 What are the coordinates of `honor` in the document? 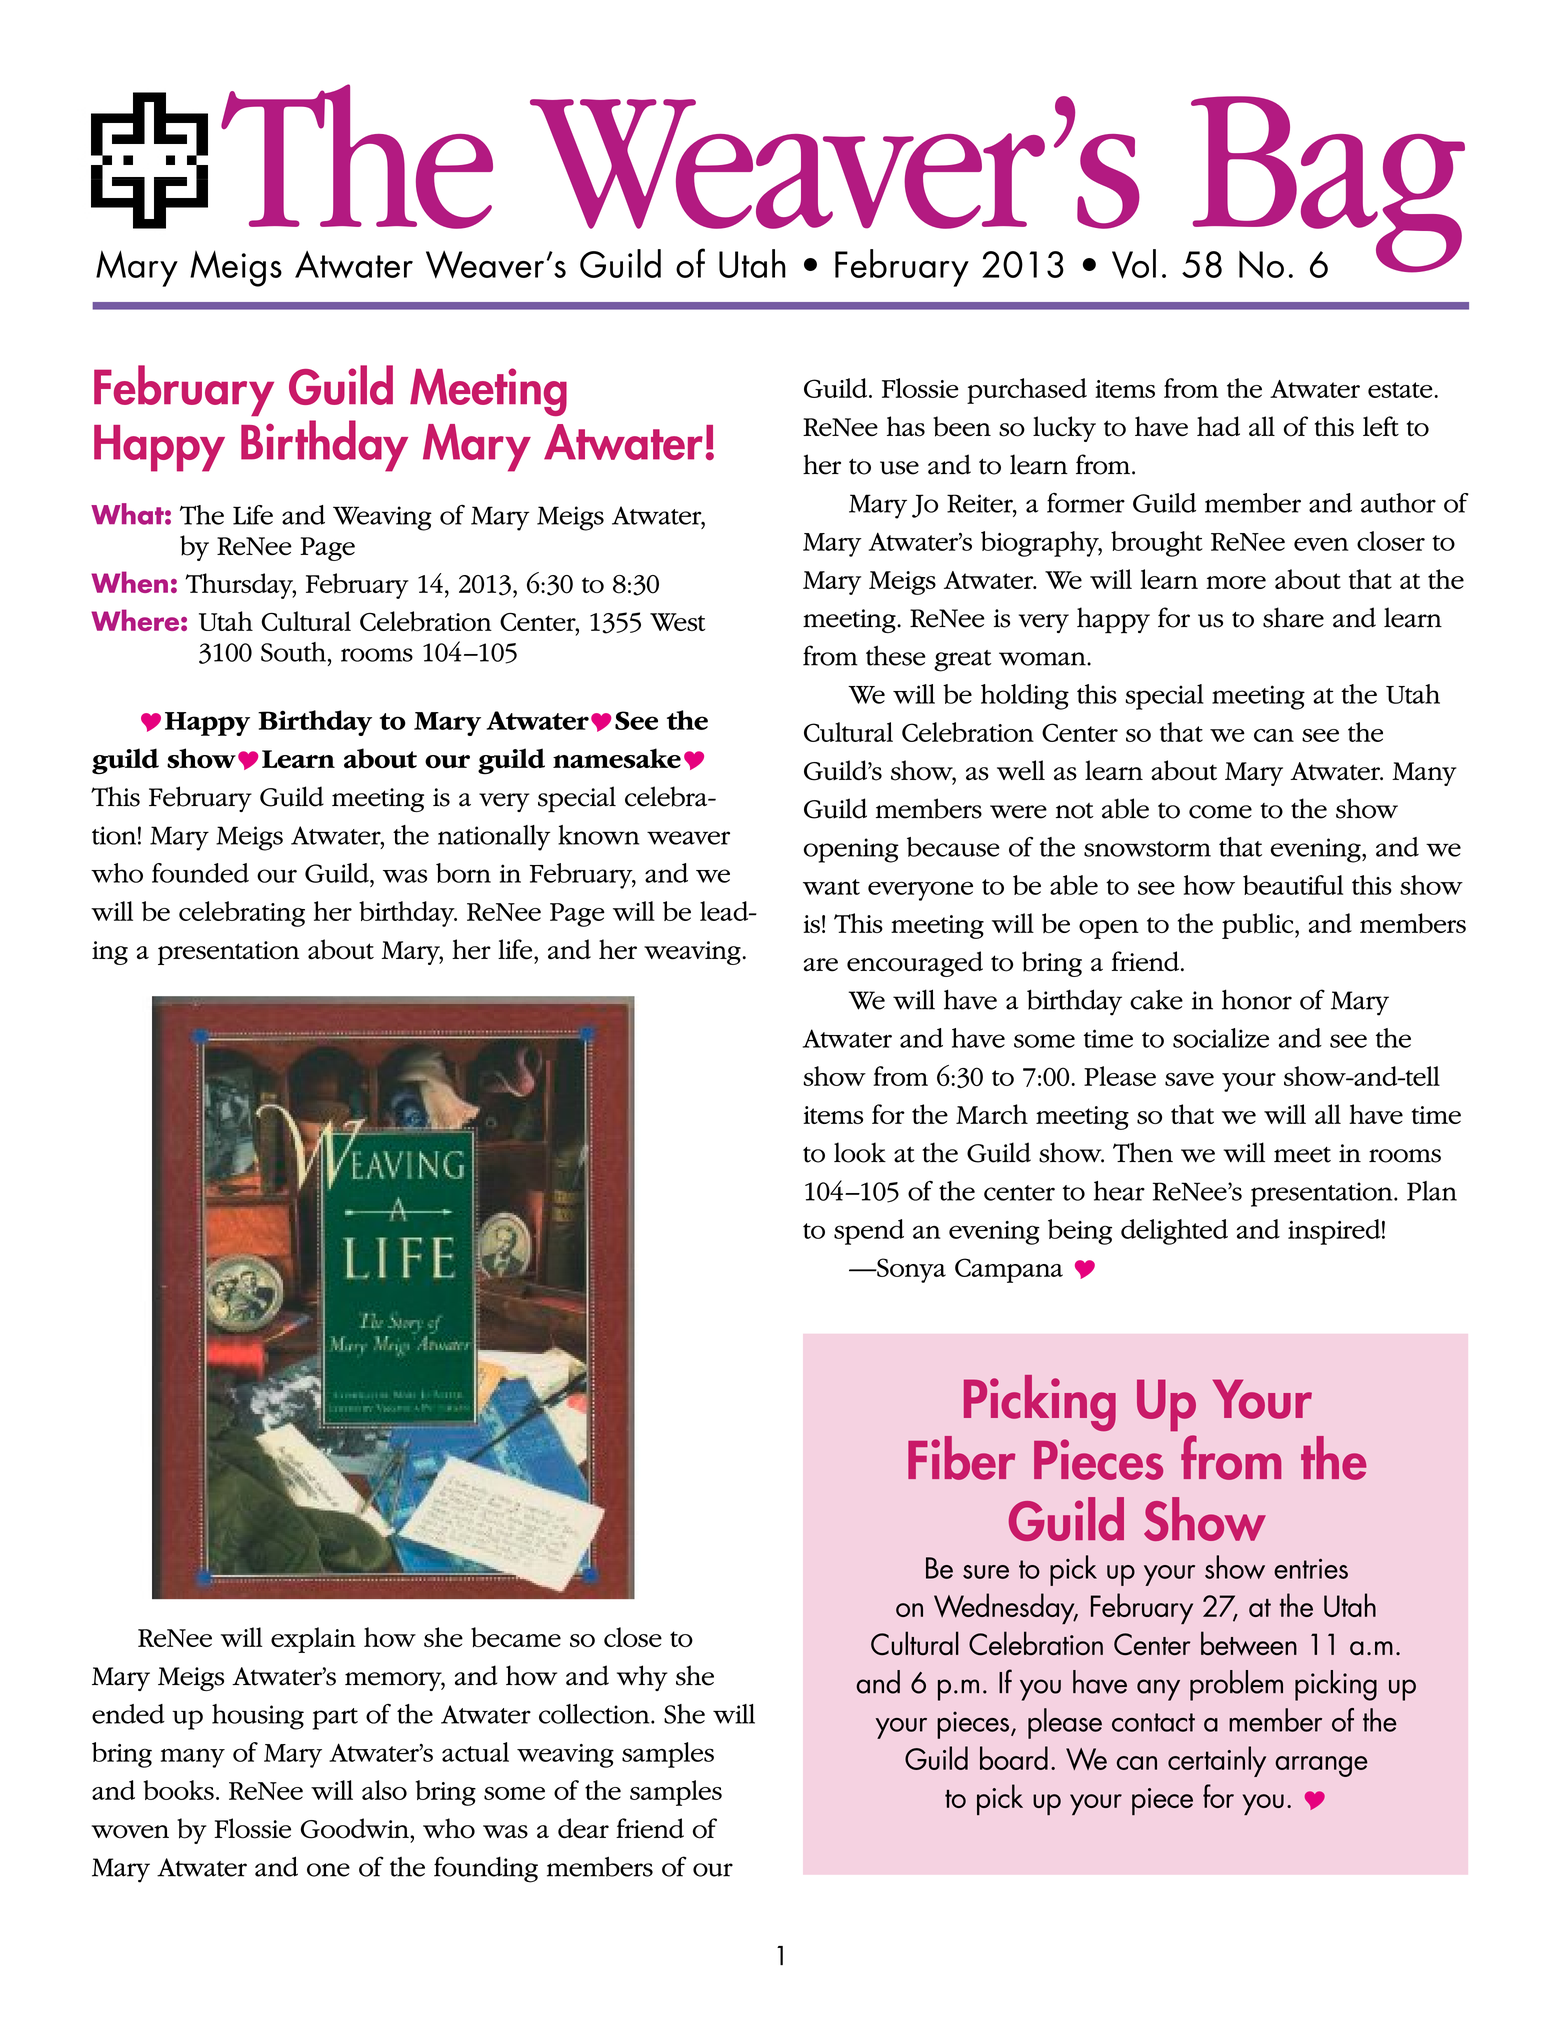 It's located at (1257, 999).
